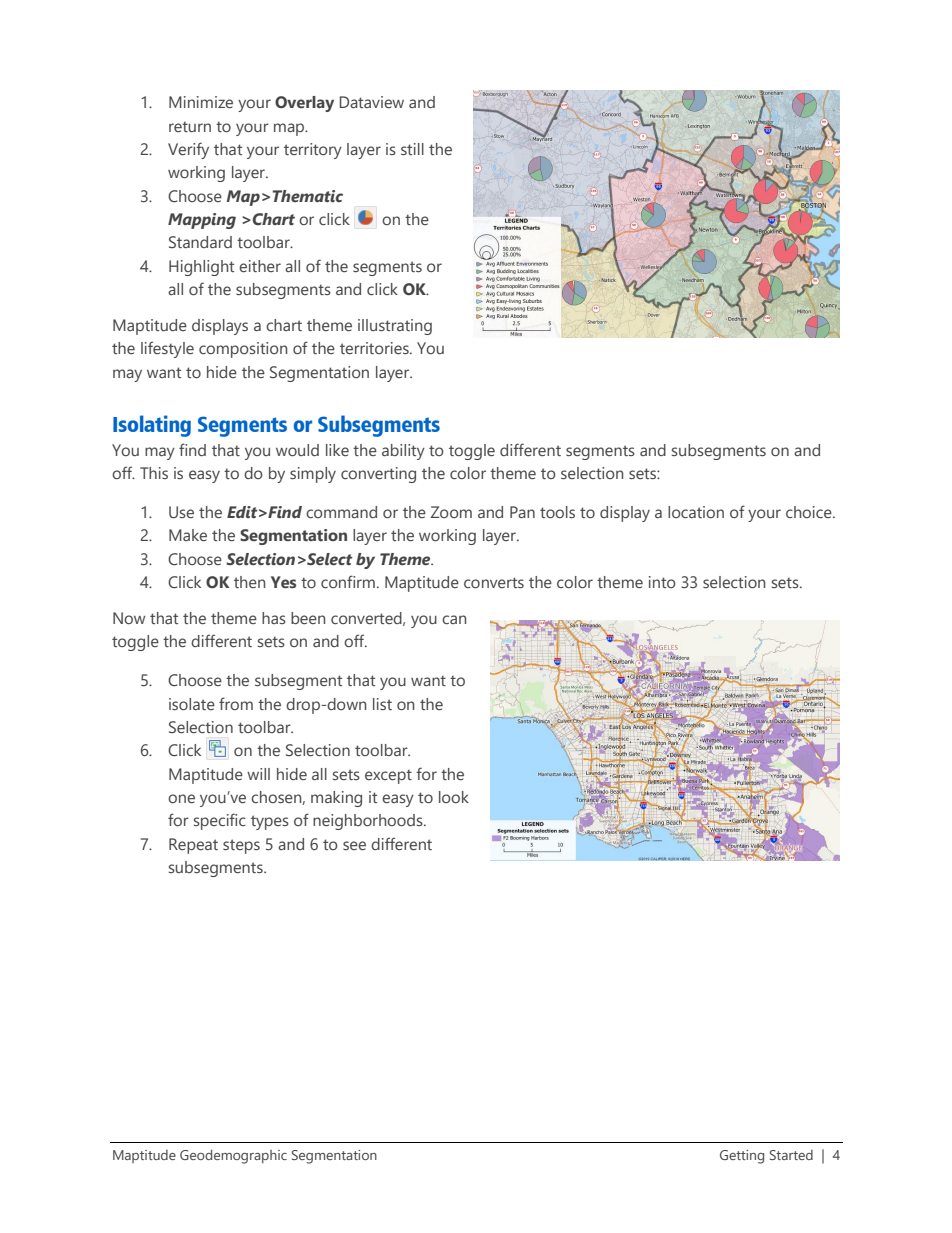  Describe the element at coordinates (742, 1157) in the document. I see `Getting` at that location.
